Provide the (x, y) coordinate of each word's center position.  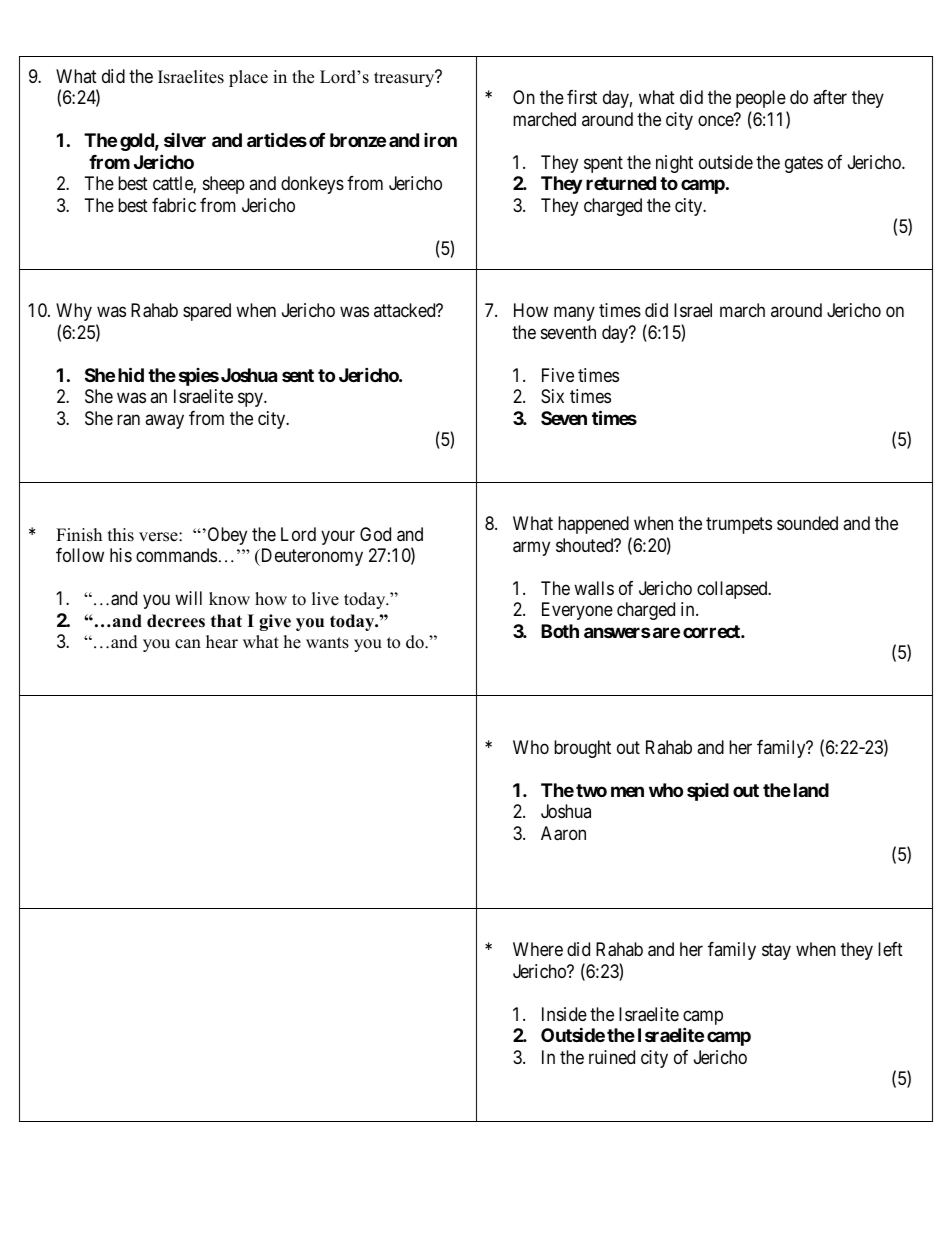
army (531, 548)
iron (440, 140)
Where (538, 949)
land (811, 790)
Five (558, 375)
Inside (564, 1014)
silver (185, 140)
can (188, 644)
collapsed (733, 590)
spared (207, 312)
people (761, 99)
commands (176, 555)
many (574, 314)
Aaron (563, 833)
